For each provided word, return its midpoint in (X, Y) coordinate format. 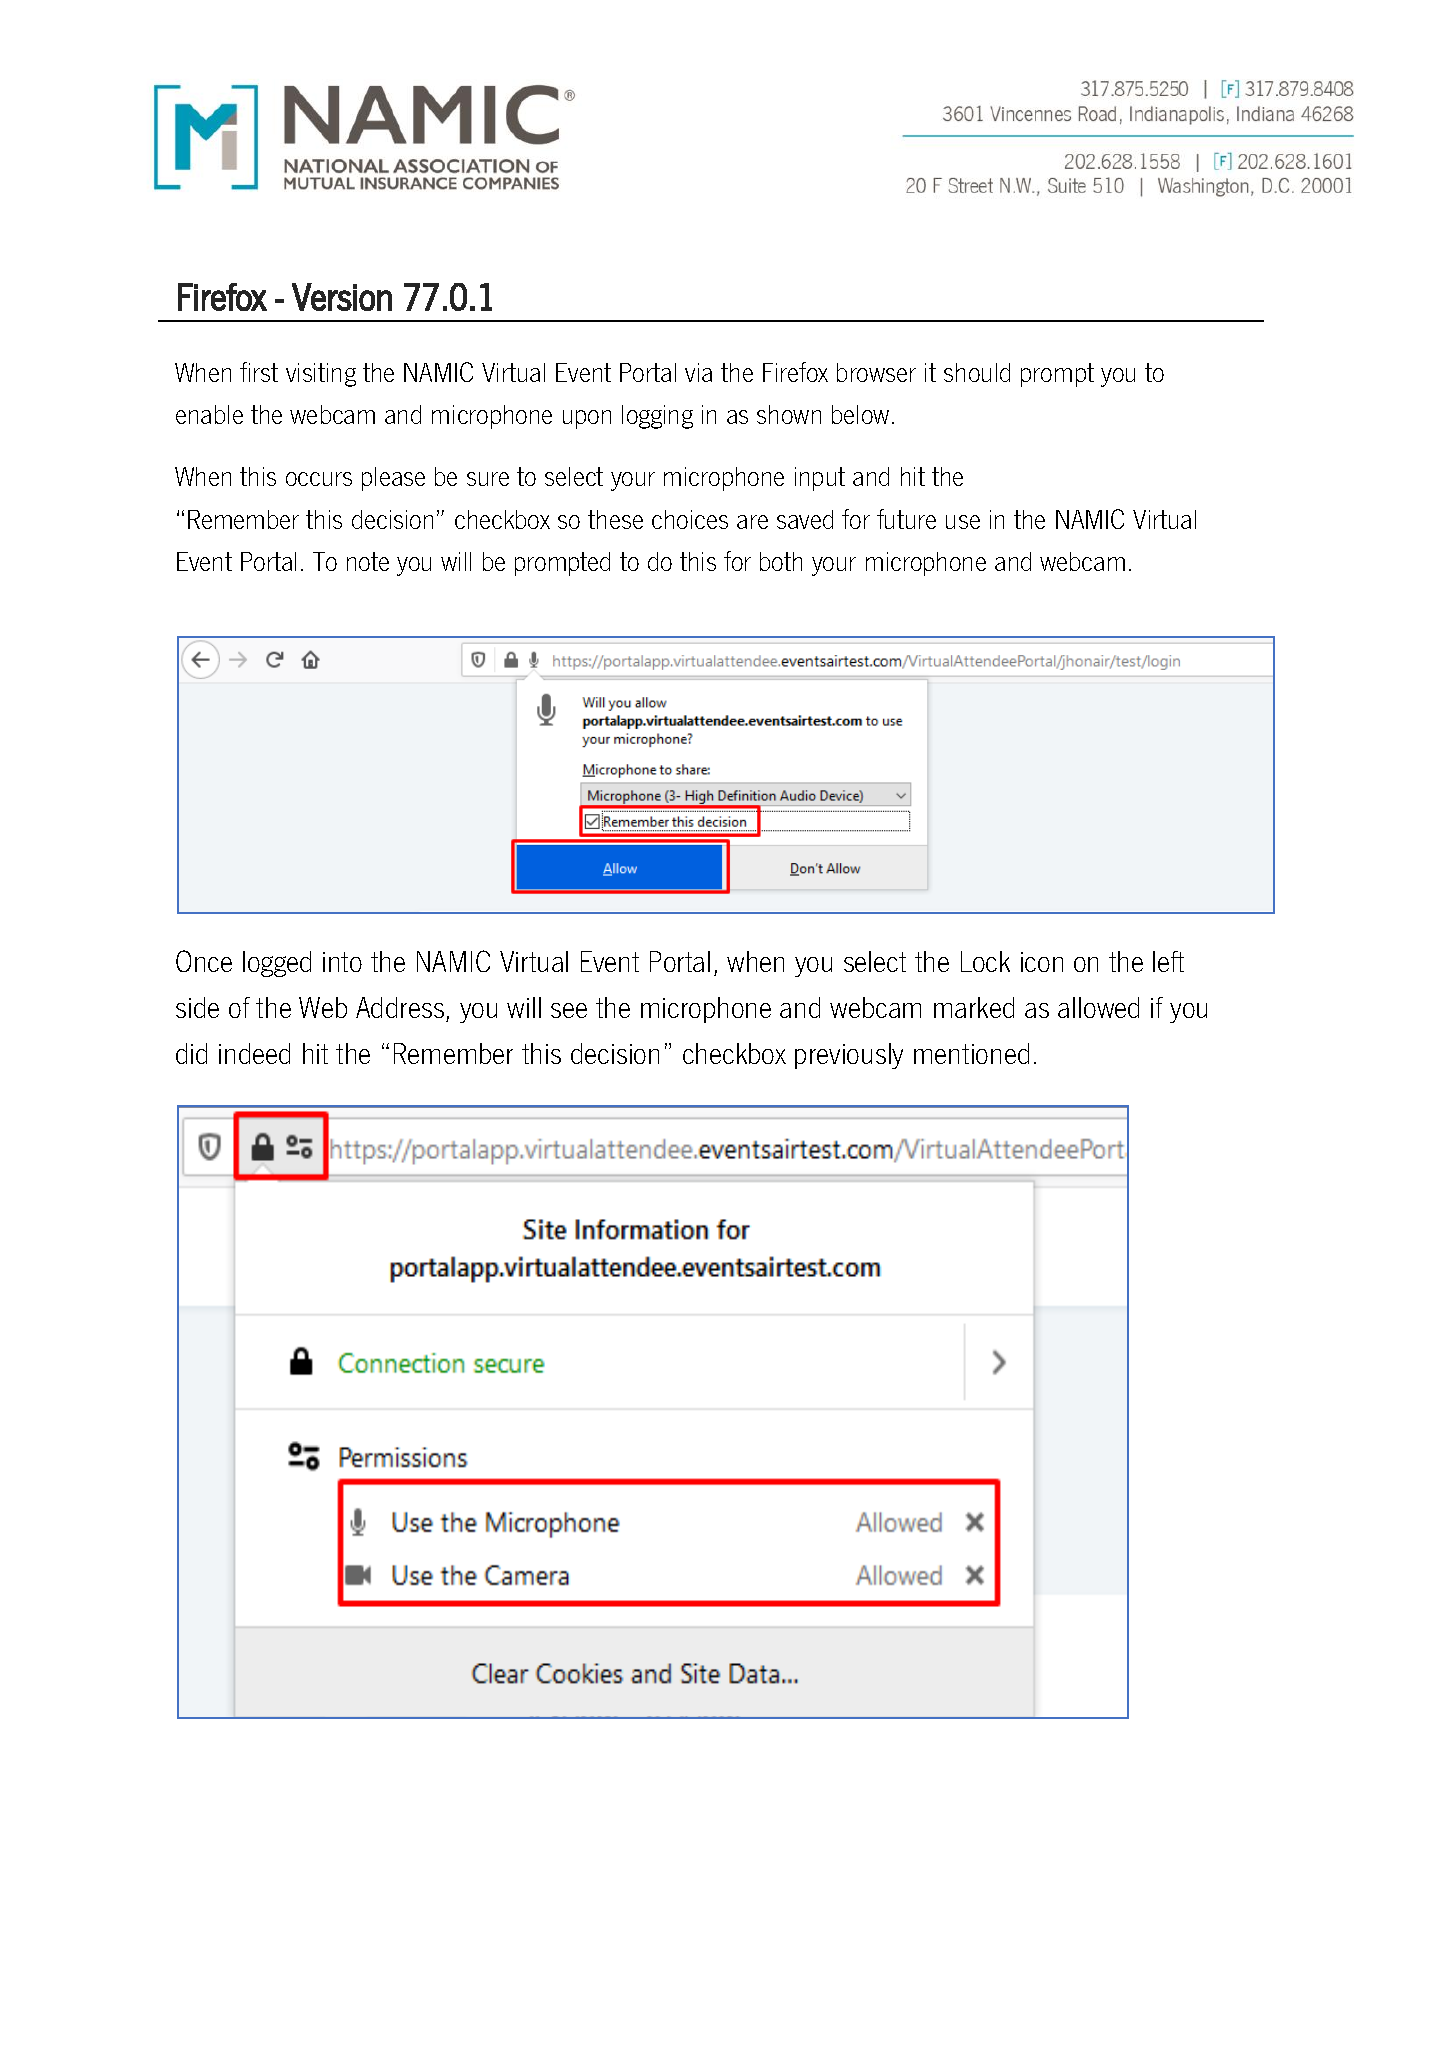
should (977, 372)
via (698, 372)
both (781, 561)
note (368, 561)
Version (342, 297)
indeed (254, 1053)
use (963, 522)
